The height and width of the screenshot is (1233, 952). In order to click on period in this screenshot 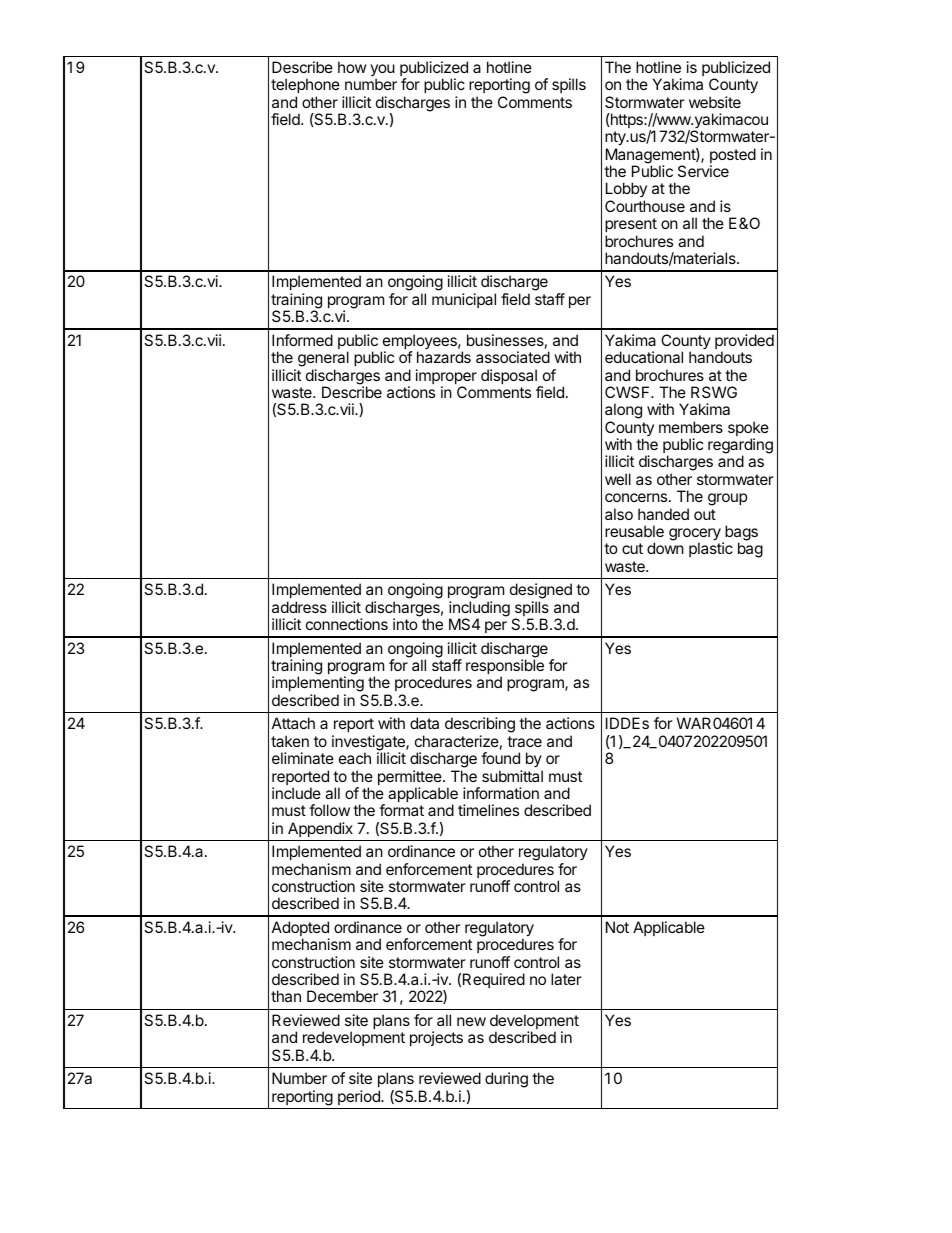, I will do `click(360, 1097)`.
